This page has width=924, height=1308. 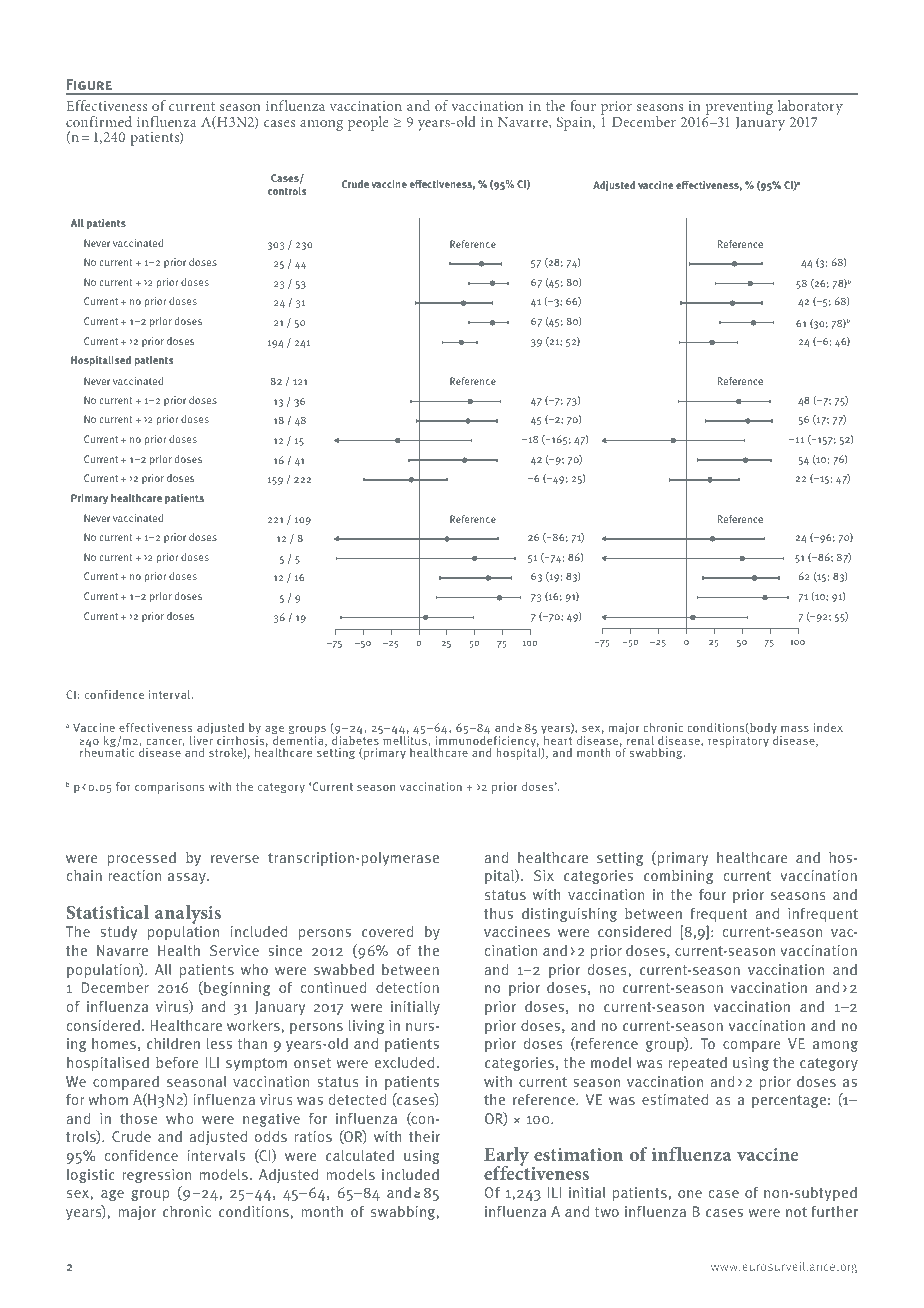 What do you see at coordinates (156, 1176) in the page?
I see `regression` at bounding box center [156, 1176].
